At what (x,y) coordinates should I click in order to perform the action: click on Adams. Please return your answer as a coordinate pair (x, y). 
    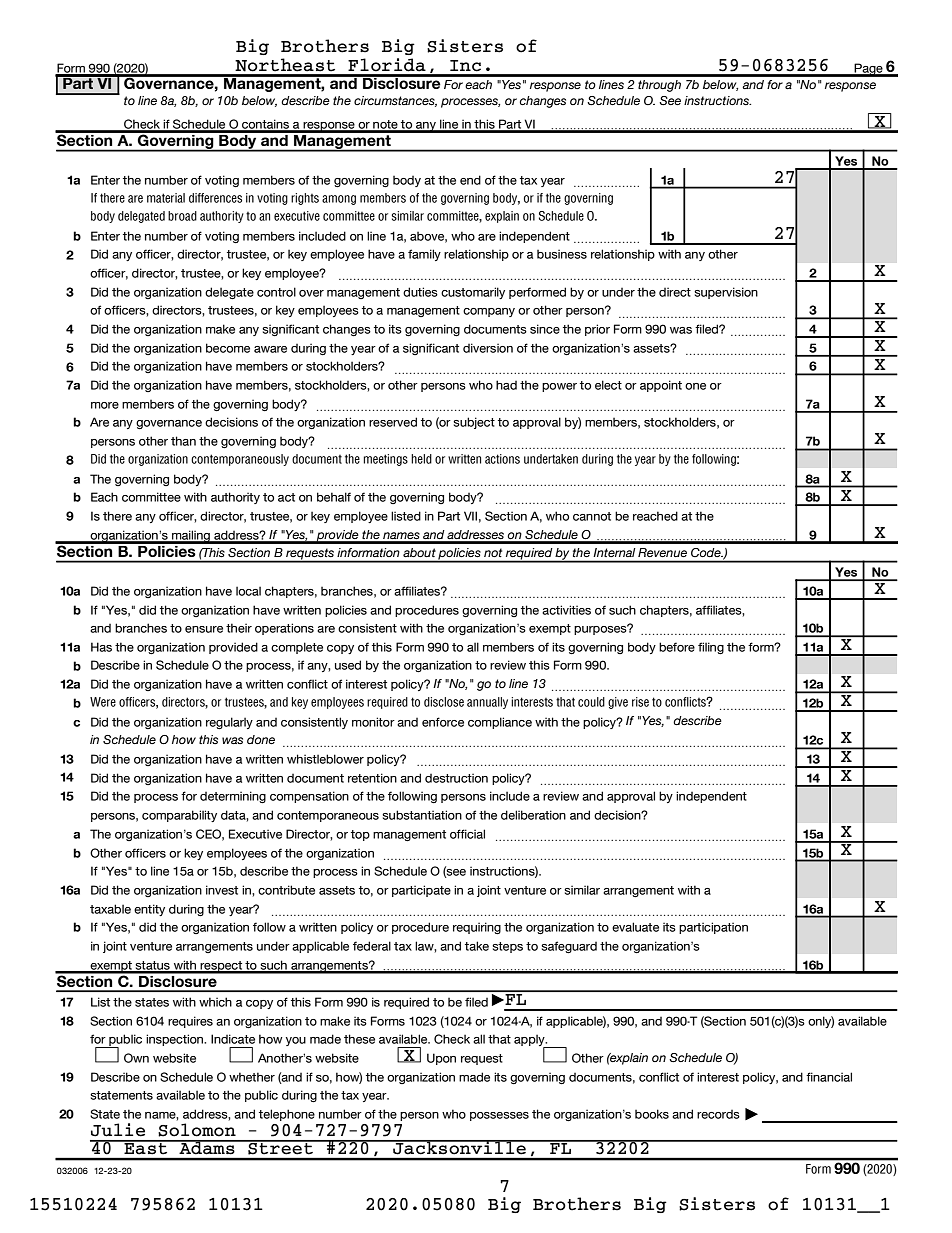
    Looking at the image, I should click on (207, 1147).
